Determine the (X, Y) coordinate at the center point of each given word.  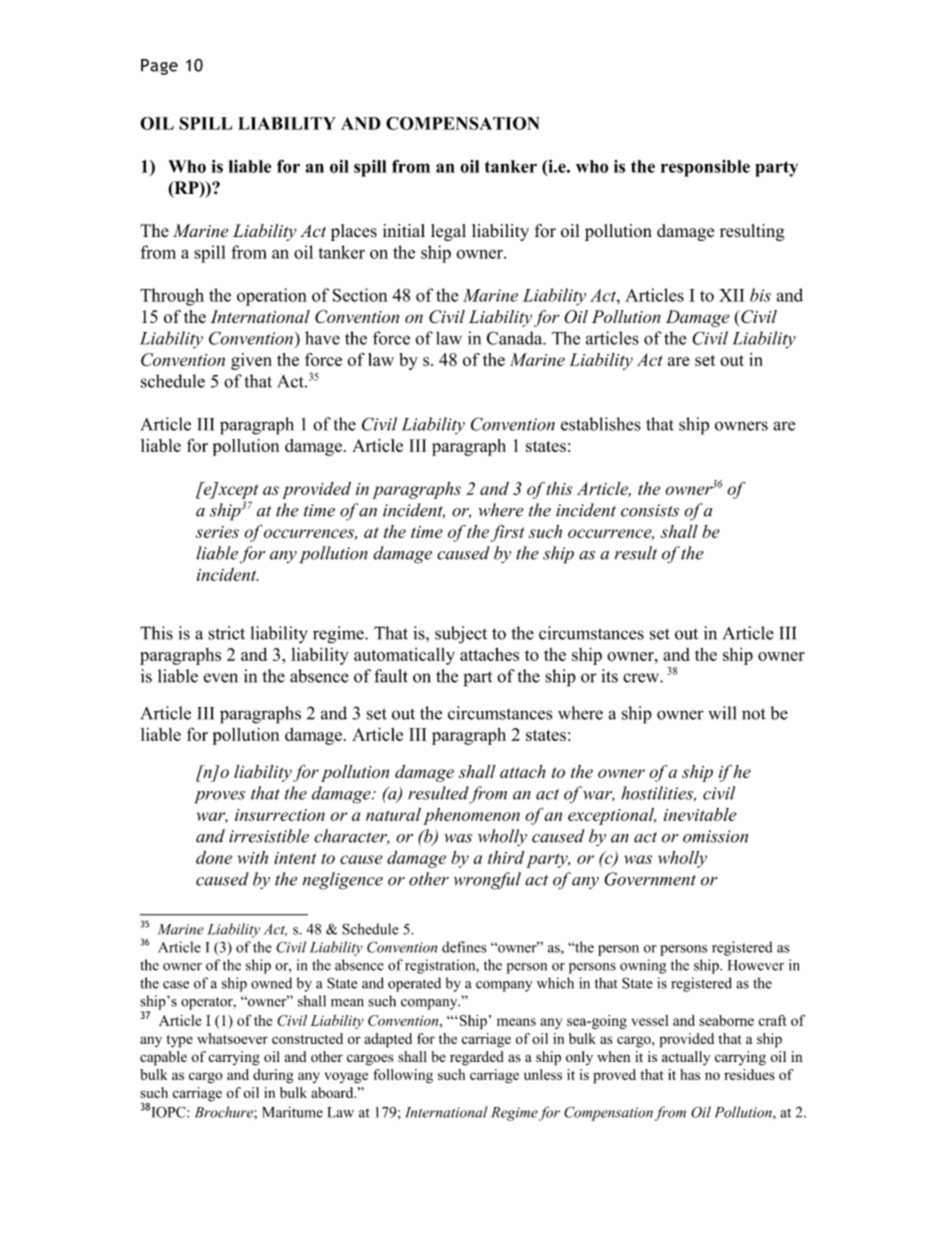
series (217, 532)
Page (159, 67)
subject (461, 635)
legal (448, 232)
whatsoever (232, 1038)
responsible (705, 168)
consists (650, 510)
